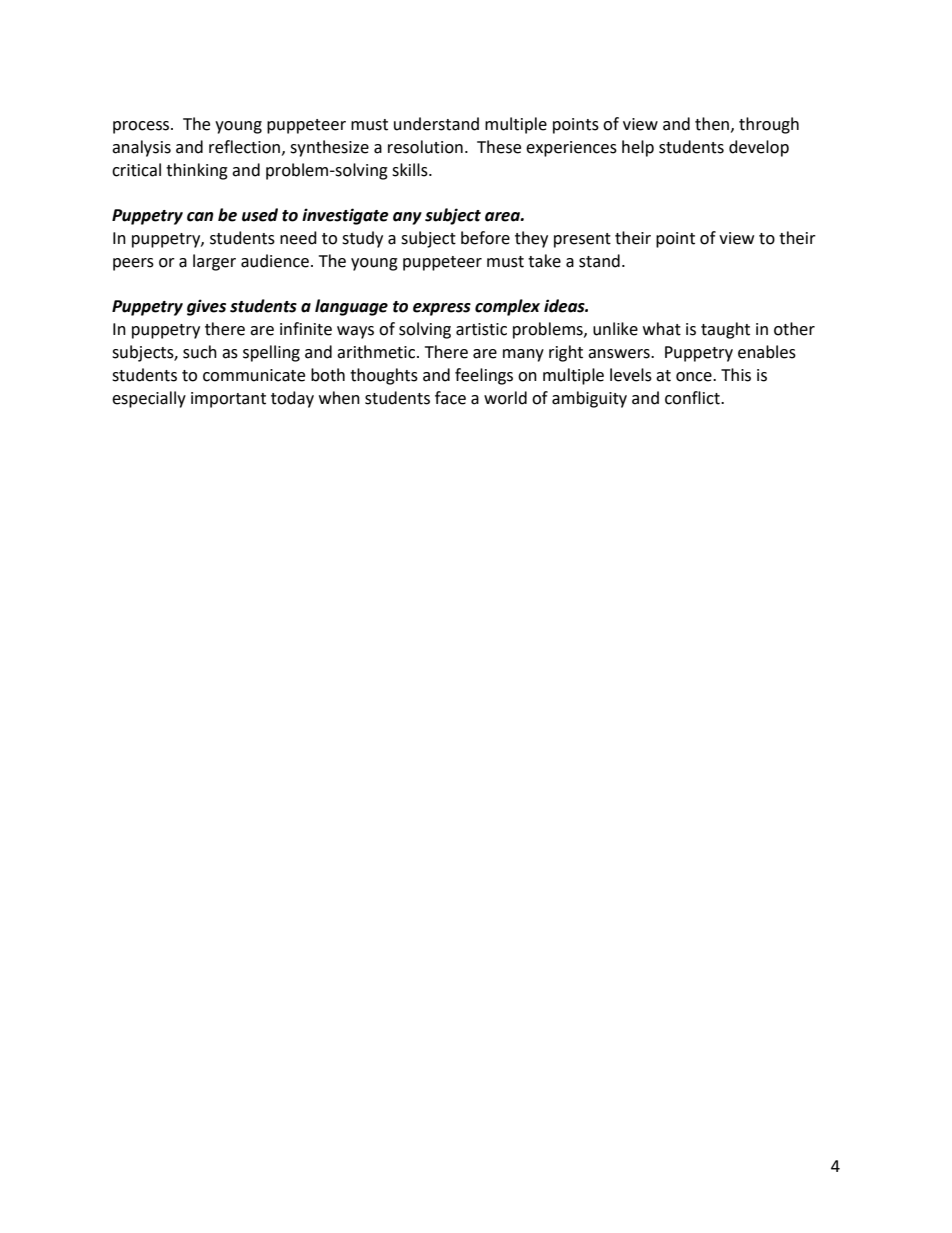  What do you see at coordinates (246, 147) in the page?
I see `reflection` at bounding box center [246, 147].
